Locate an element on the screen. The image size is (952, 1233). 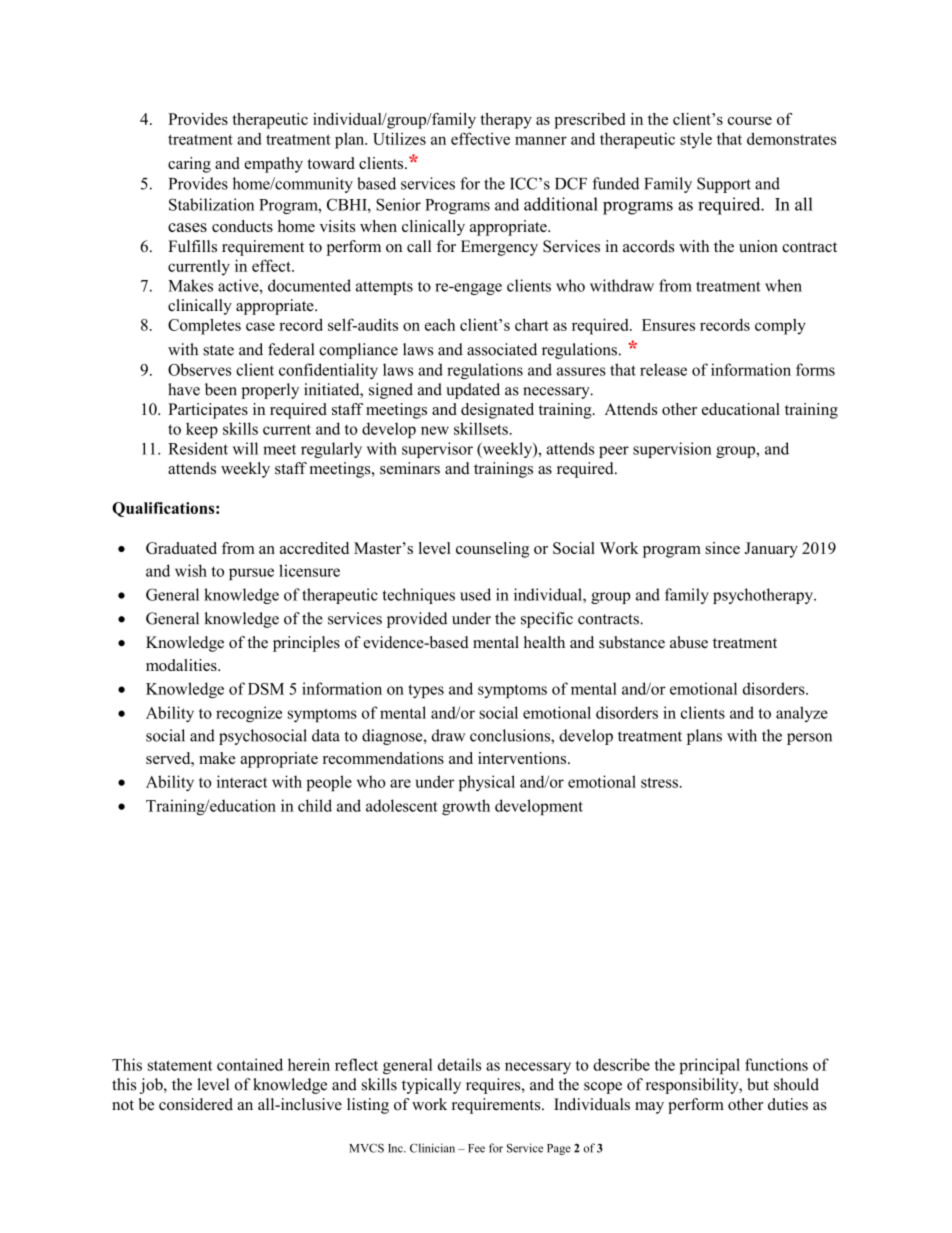
style is located at coordinates (696, 140).
